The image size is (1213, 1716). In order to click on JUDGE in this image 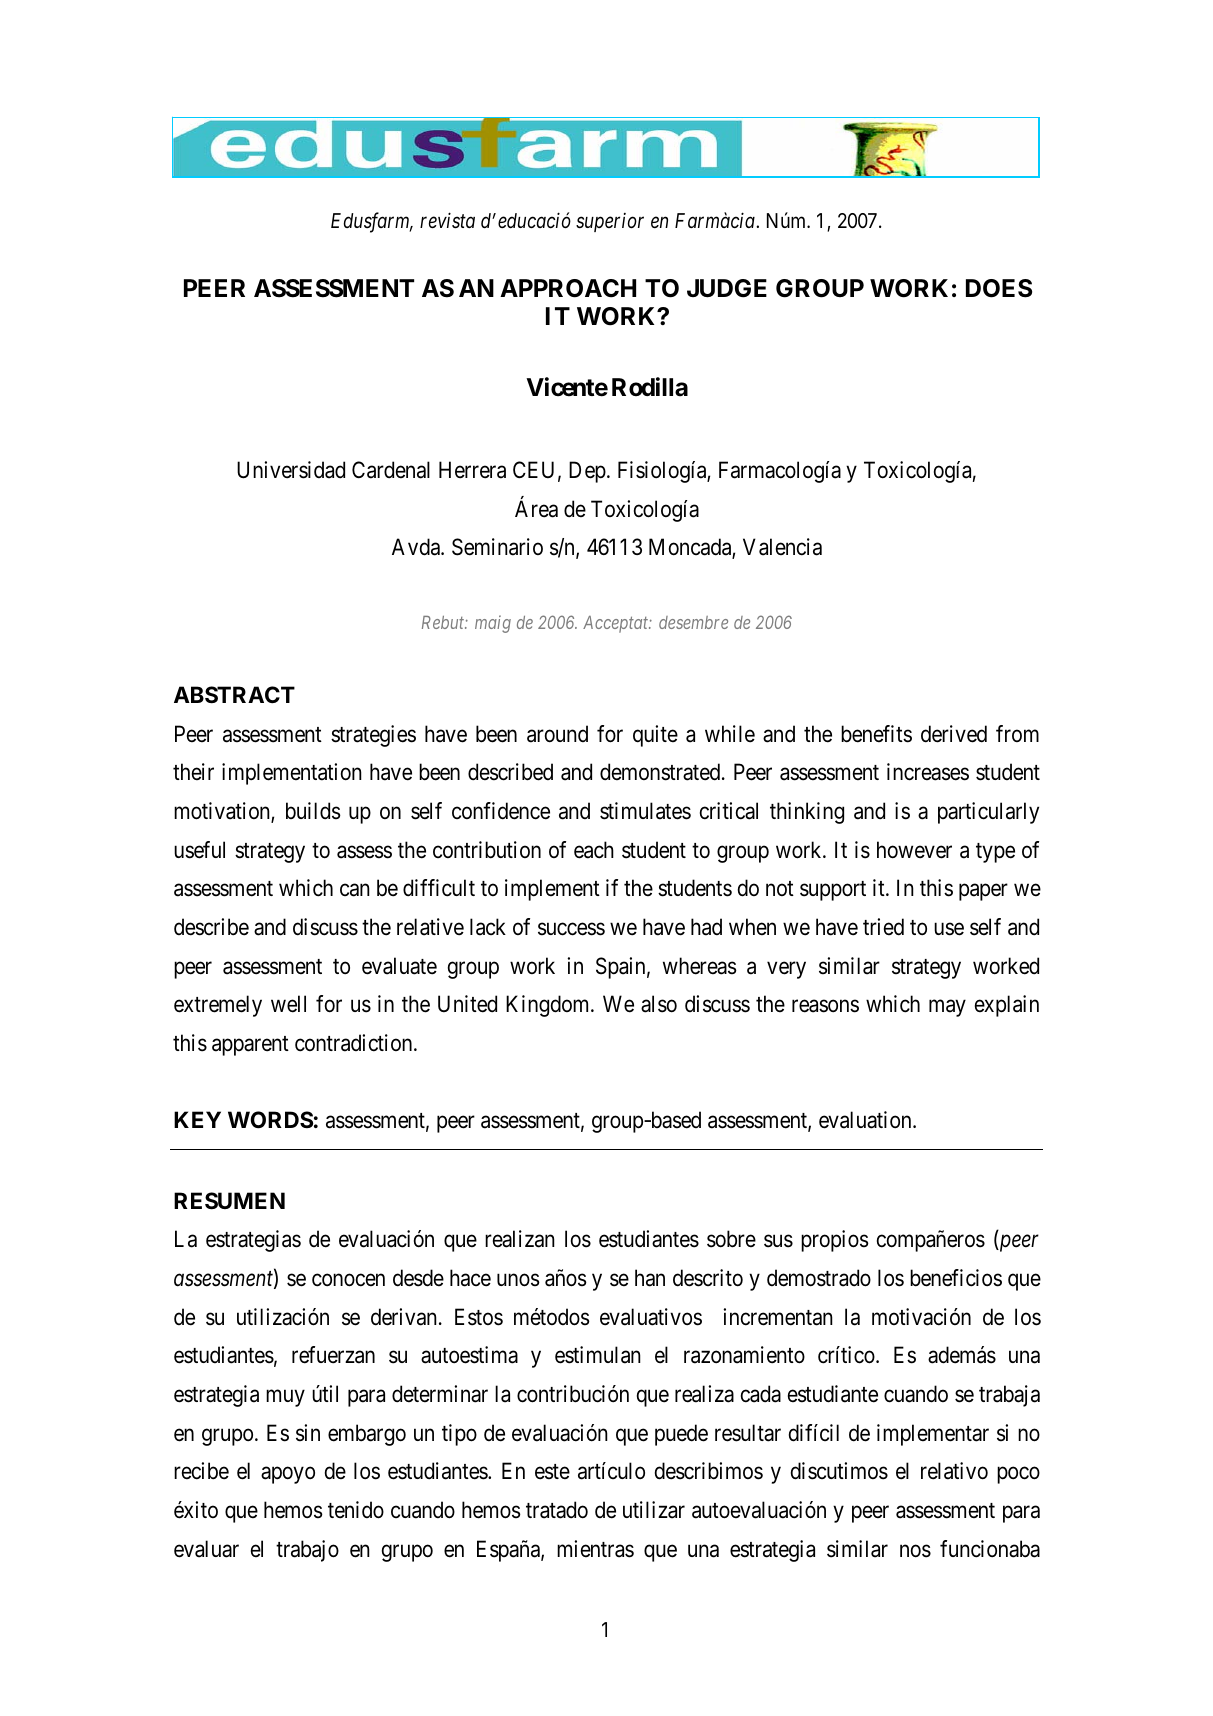, I will do `click(727, 288)`.
